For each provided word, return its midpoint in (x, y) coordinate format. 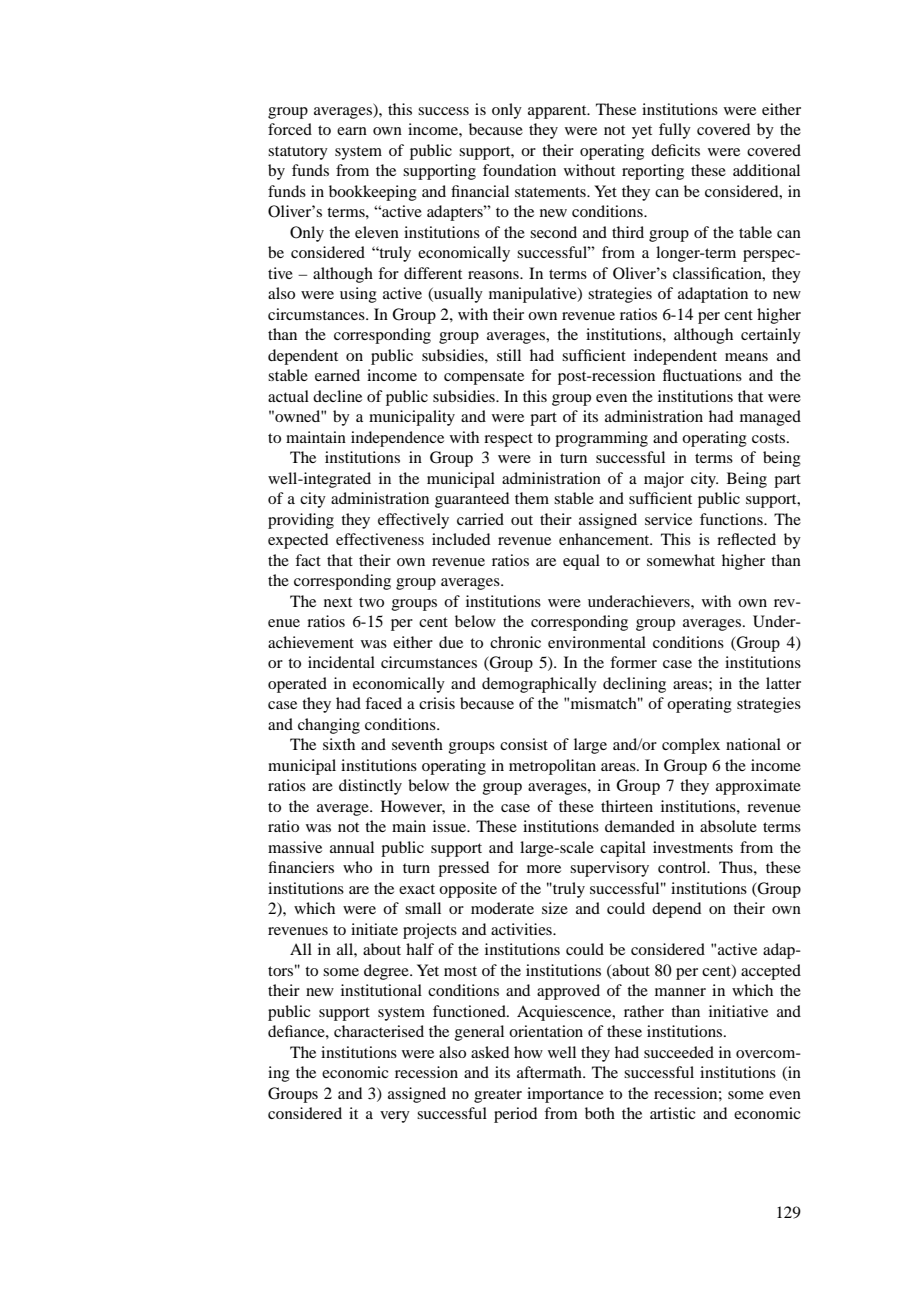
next (338, 602)
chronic (515, 642)
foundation (519, 170)
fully (675, 131)
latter (783, 683)
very (395, 1117)
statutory (298, 153)
